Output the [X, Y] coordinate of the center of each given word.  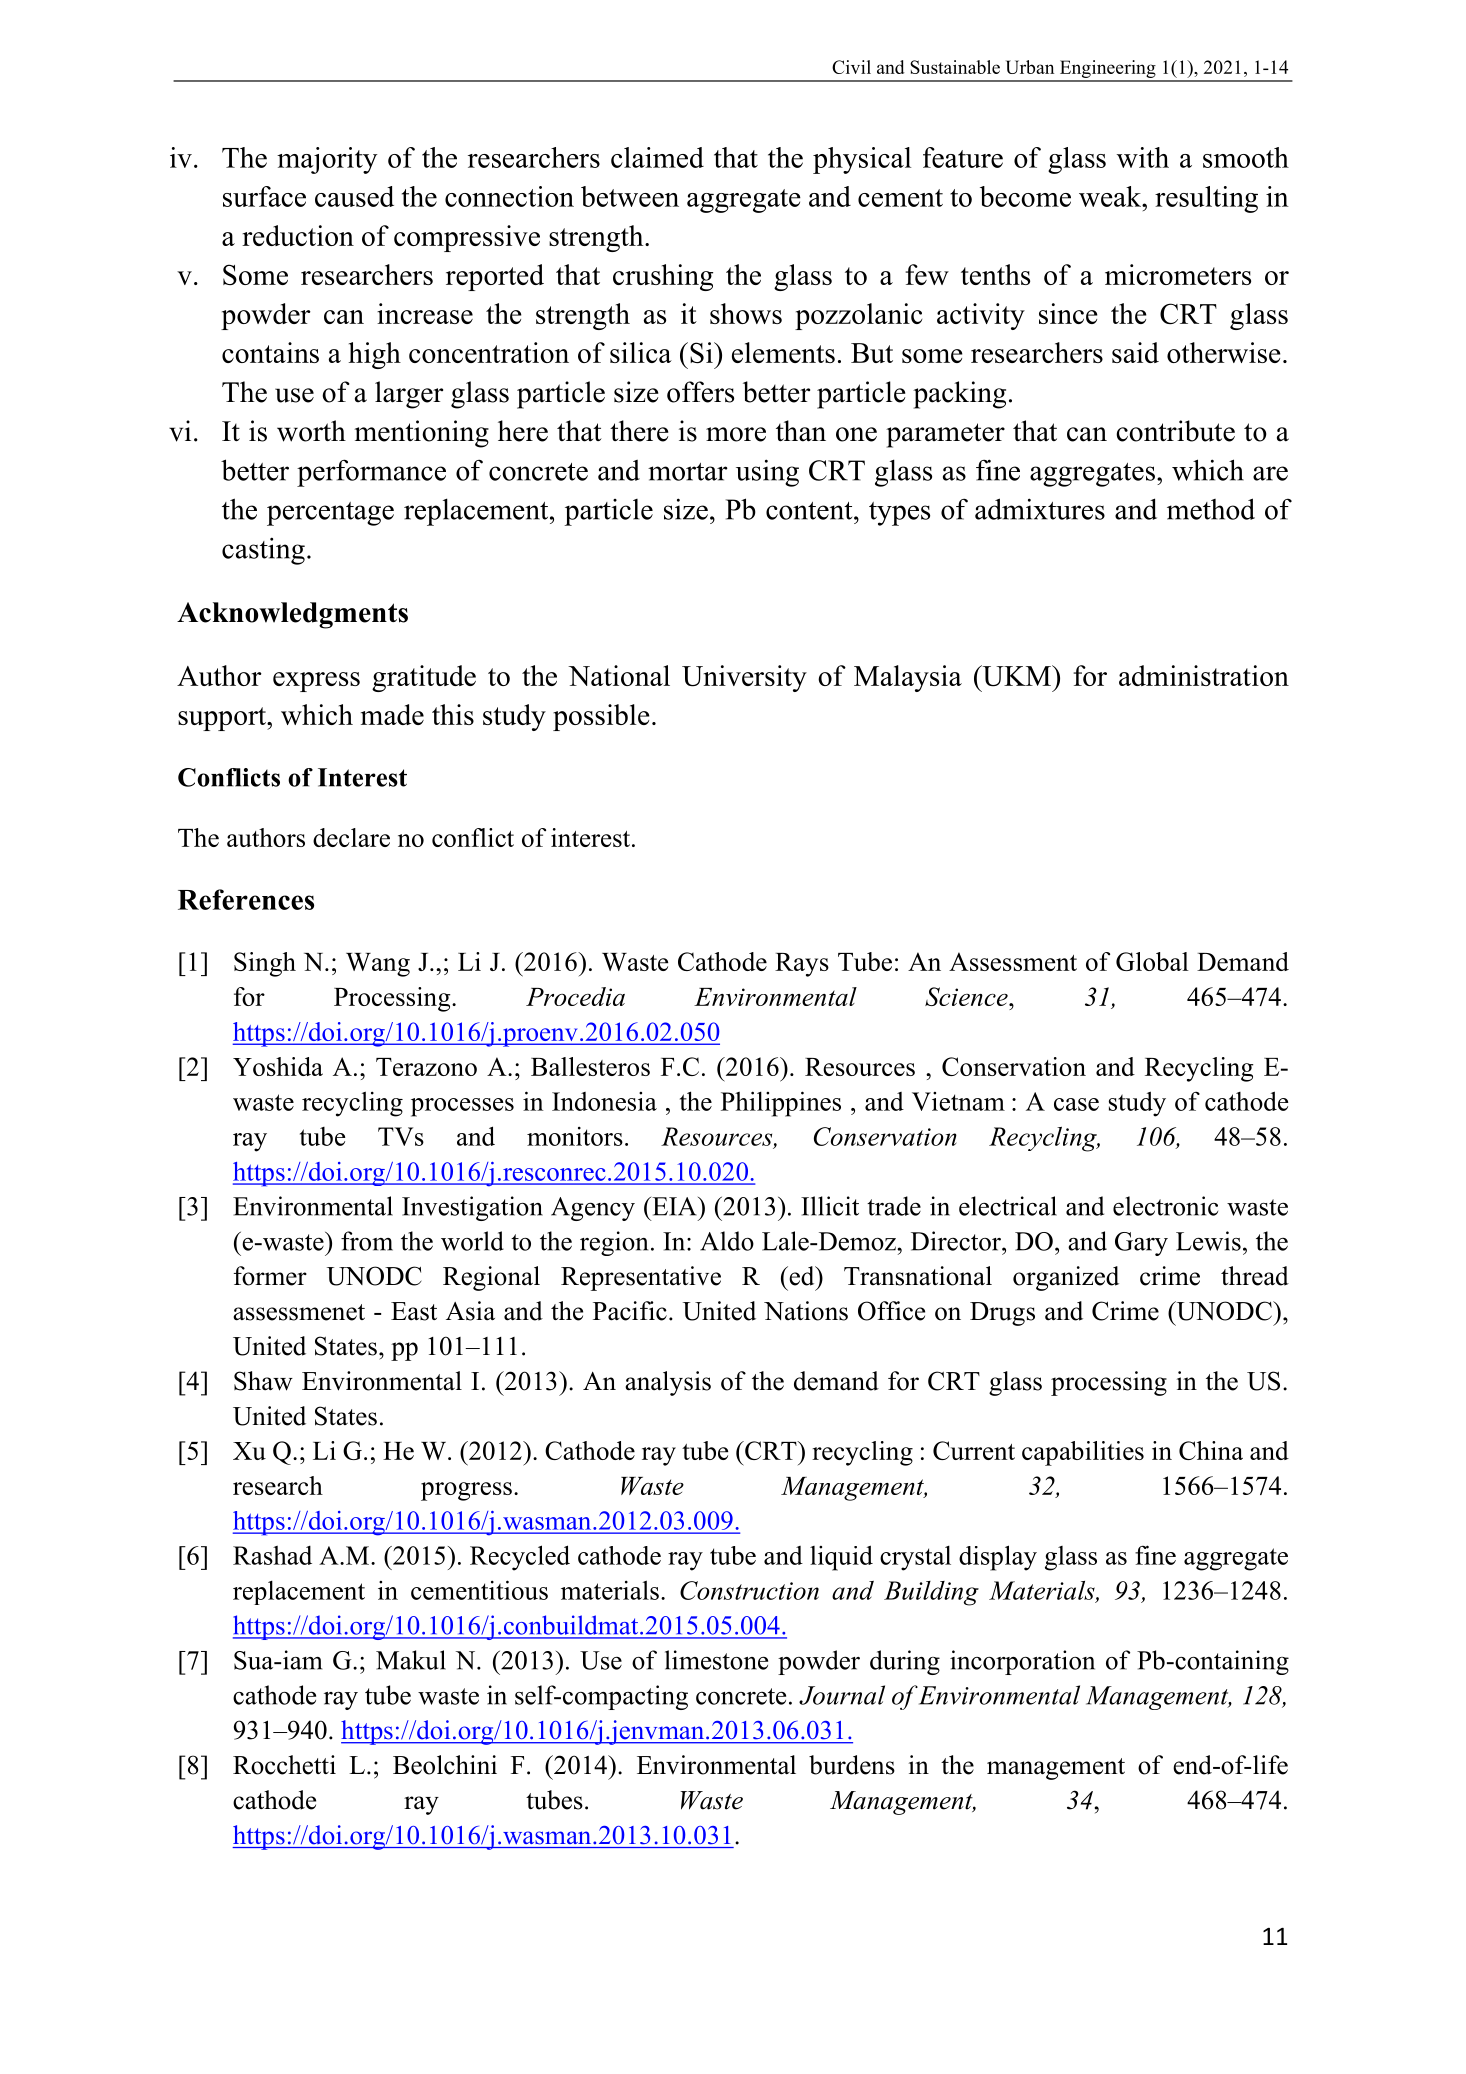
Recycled [520, 1558]
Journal [842, 1695]
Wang [378, 965]
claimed [657, 157]
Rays [802, 965]
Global [1152, 961]
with [1143, 157]
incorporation [1022, 1662]
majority [327, 160]
